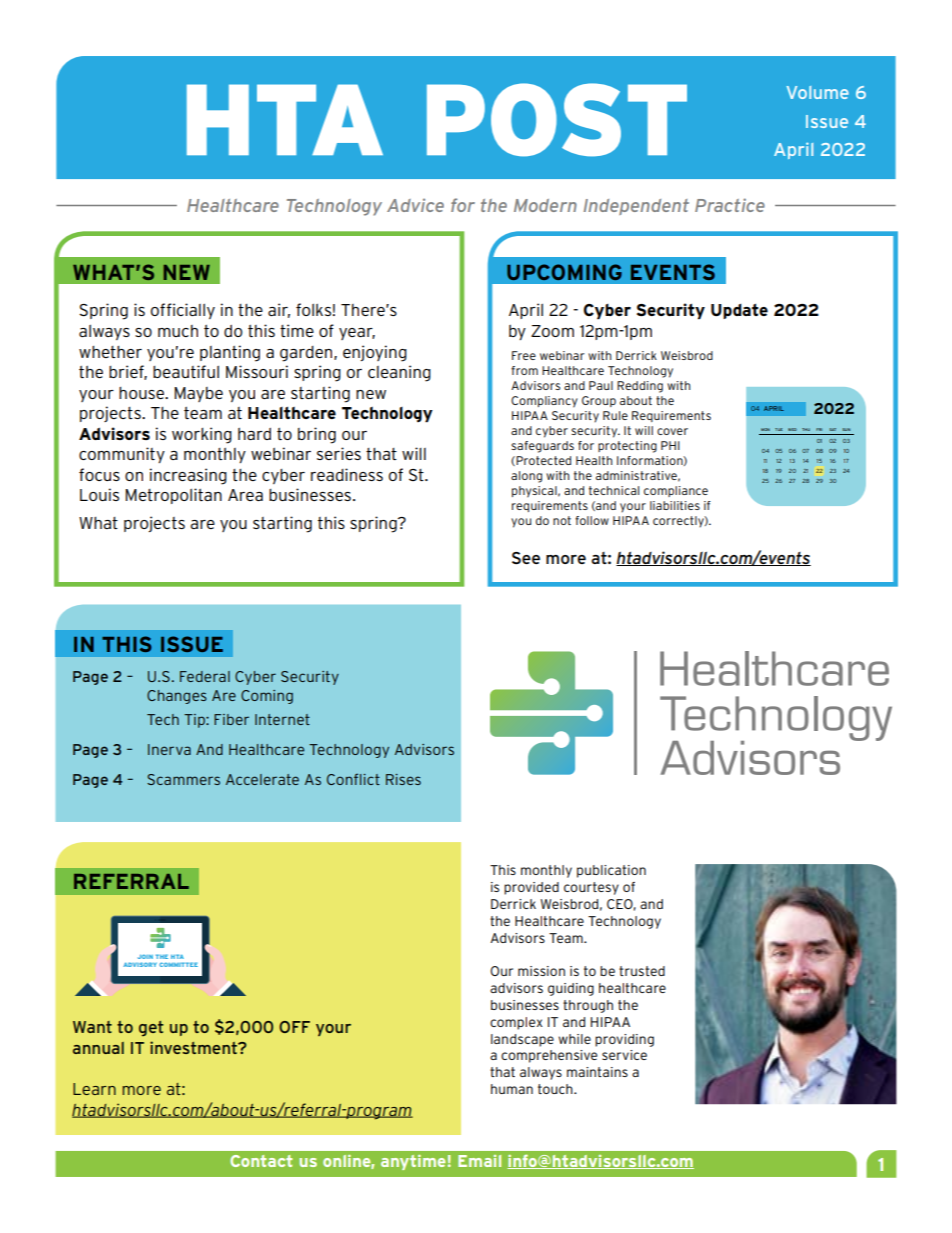 This screenshot has width=952, height=1233. Describe the element at coordinates (611, 871) in the screenshot. I see `publication` at that location.
